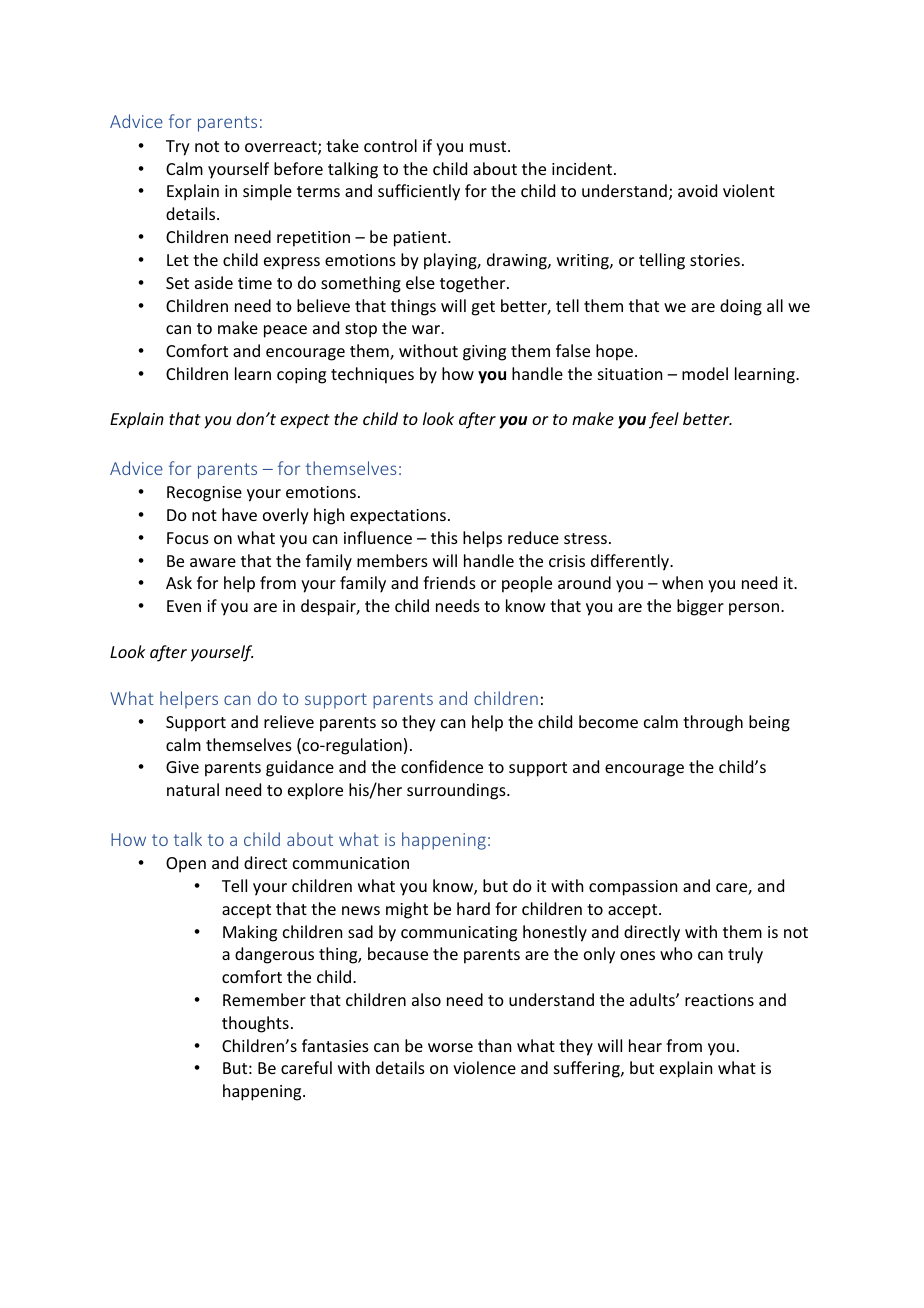 The height and width of the page is (1308, 924). What do you see at coordinates (267, 192) in the page?
I see `simple` at bounding box center [267, 192].
